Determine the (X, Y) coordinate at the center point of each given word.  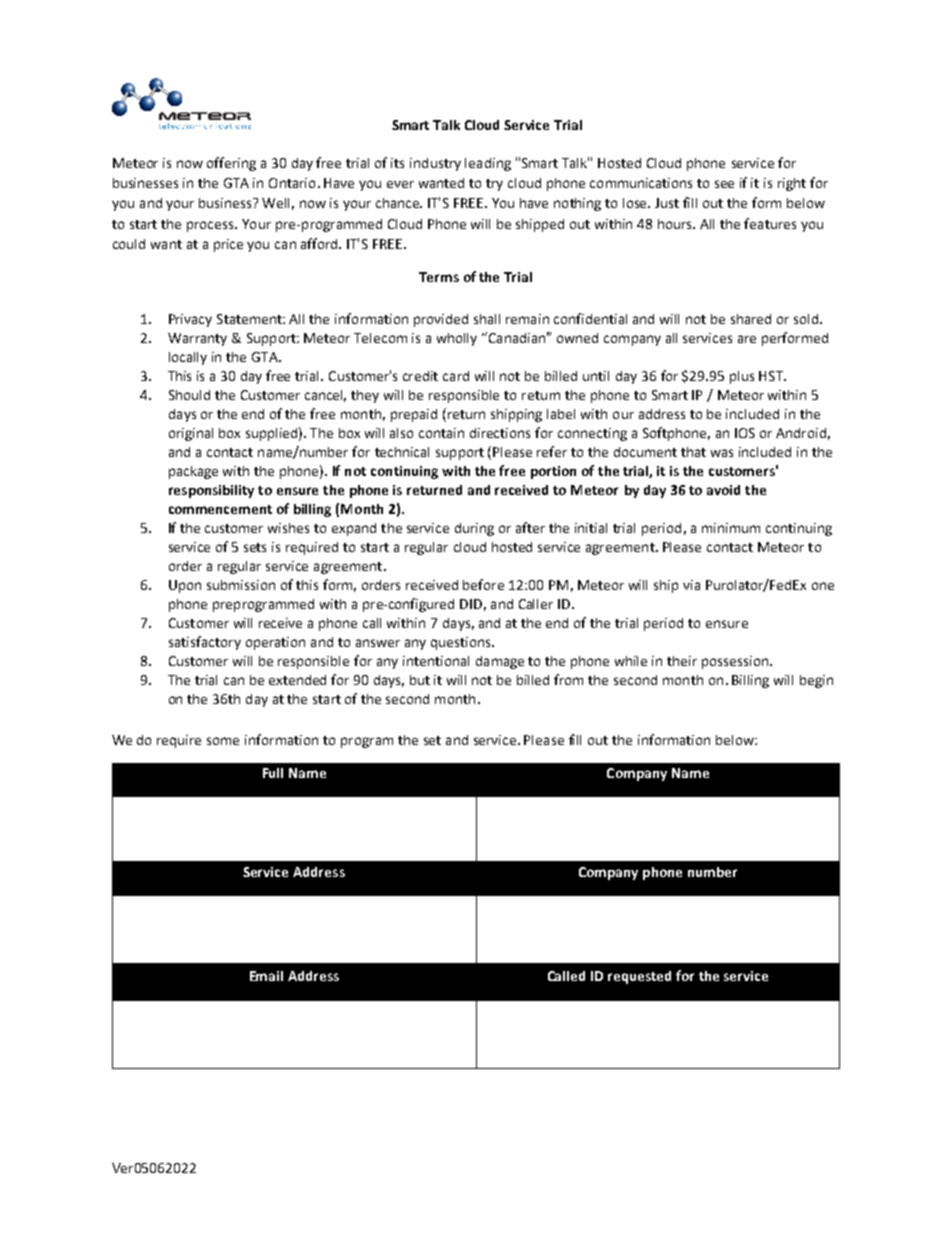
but (420, 680)
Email (266, 976)
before (483, 584)
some (223, 741)
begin (816, 681)
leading (488, 164)
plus (742, 377)
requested (639, 977)
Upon (185, 586)
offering (231, 164)
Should (189, 395)
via (691, 585)
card (456, 376)
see (724, 184)
